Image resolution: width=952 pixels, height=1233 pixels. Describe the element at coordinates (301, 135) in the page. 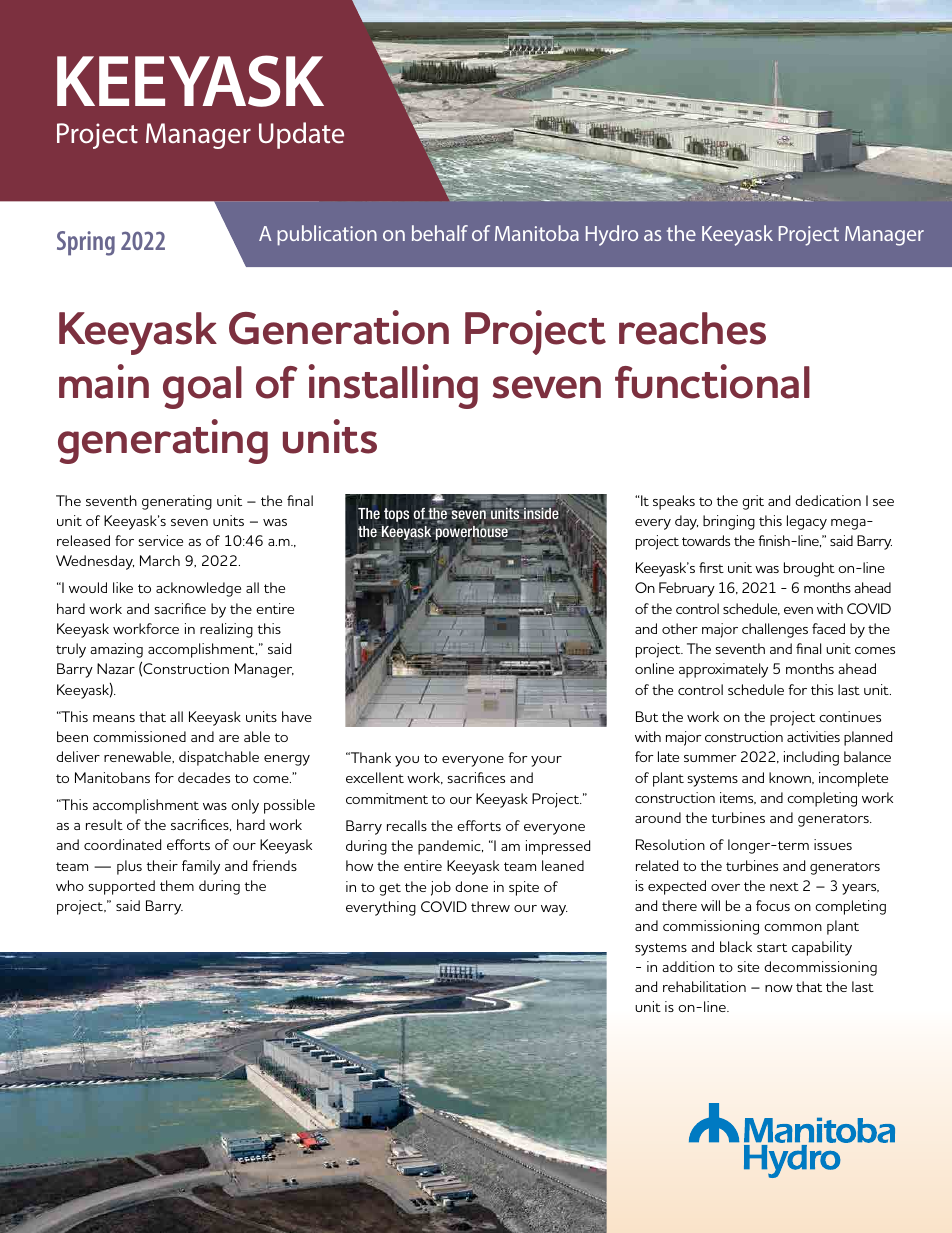

I see `Update` at that location.
